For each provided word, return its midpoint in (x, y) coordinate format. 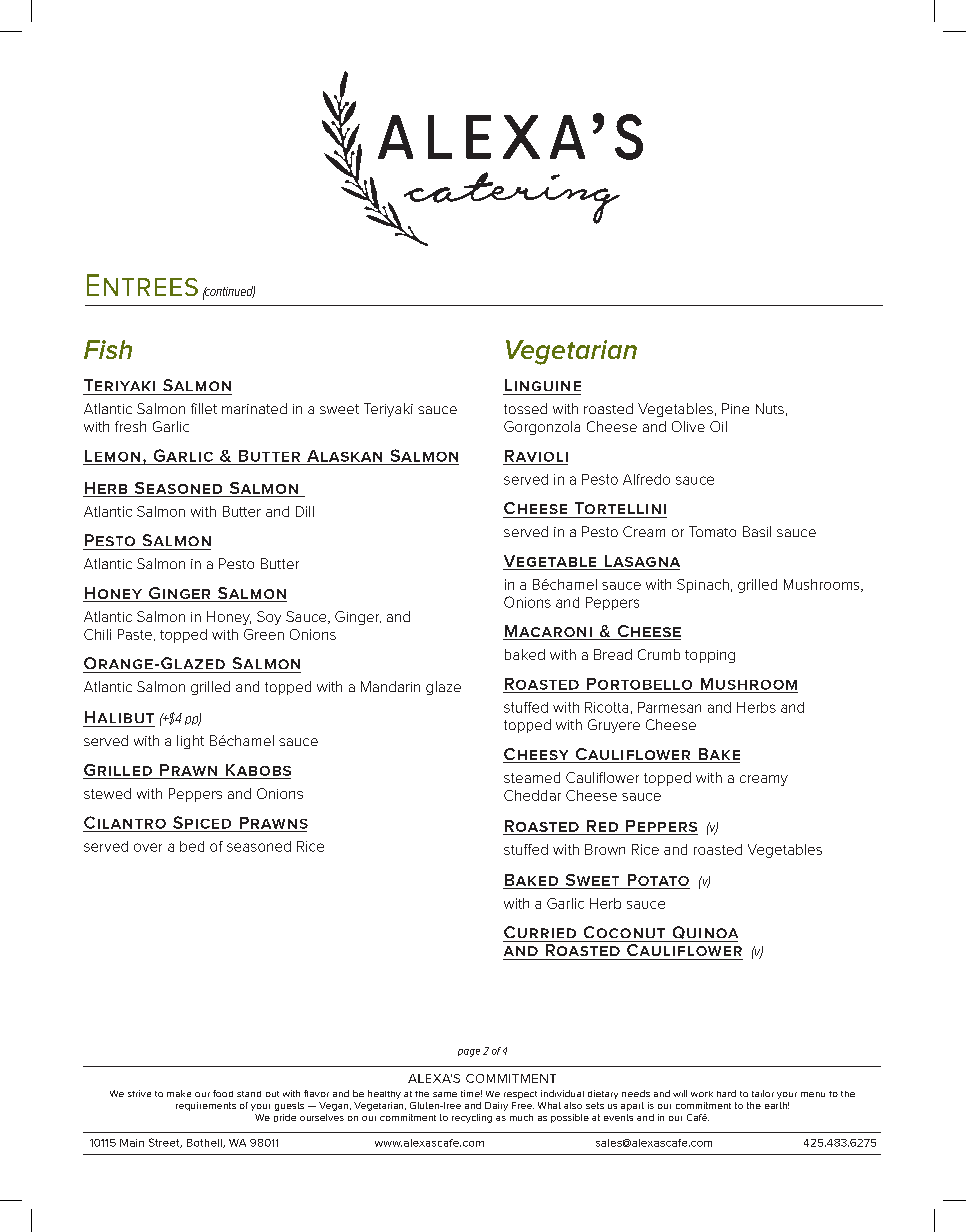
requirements (206, 1106)
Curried (540, 932)
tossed (525, 408)
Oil (718, 426)
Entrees (142, 285)
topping (710, 656)
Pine (735, 408)
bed (192, 846)
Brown (605, 849)
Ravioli (536, 456)
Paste (135, 634)
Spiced (202, 822)
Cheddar (532, 795)
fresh (130, 426)
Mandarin (390, 686)
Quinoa (705, 932)
